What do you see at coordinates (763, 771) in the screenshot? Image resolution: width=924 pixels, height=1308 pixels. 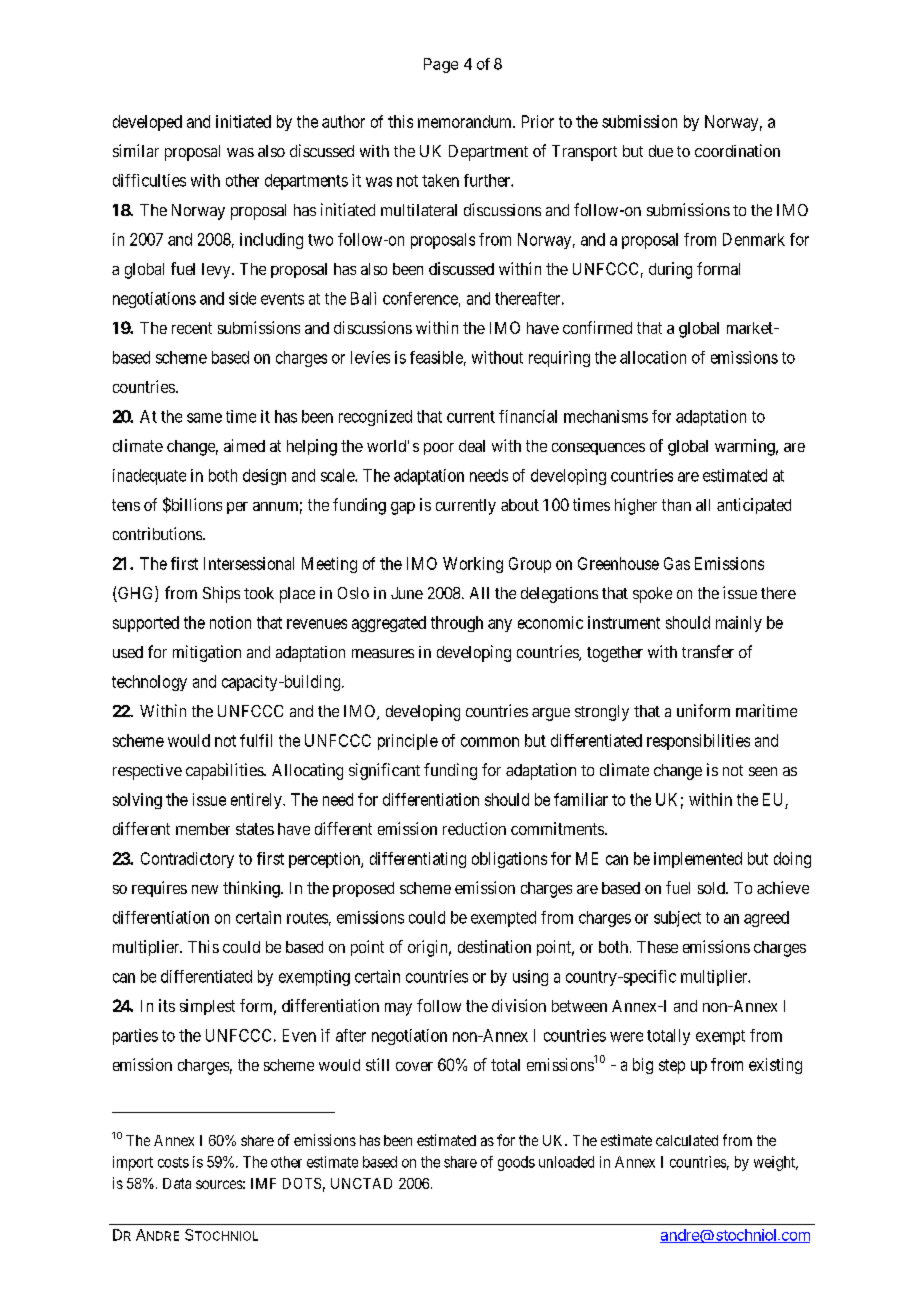 I see `seen` at bounding box center [763, 771].
